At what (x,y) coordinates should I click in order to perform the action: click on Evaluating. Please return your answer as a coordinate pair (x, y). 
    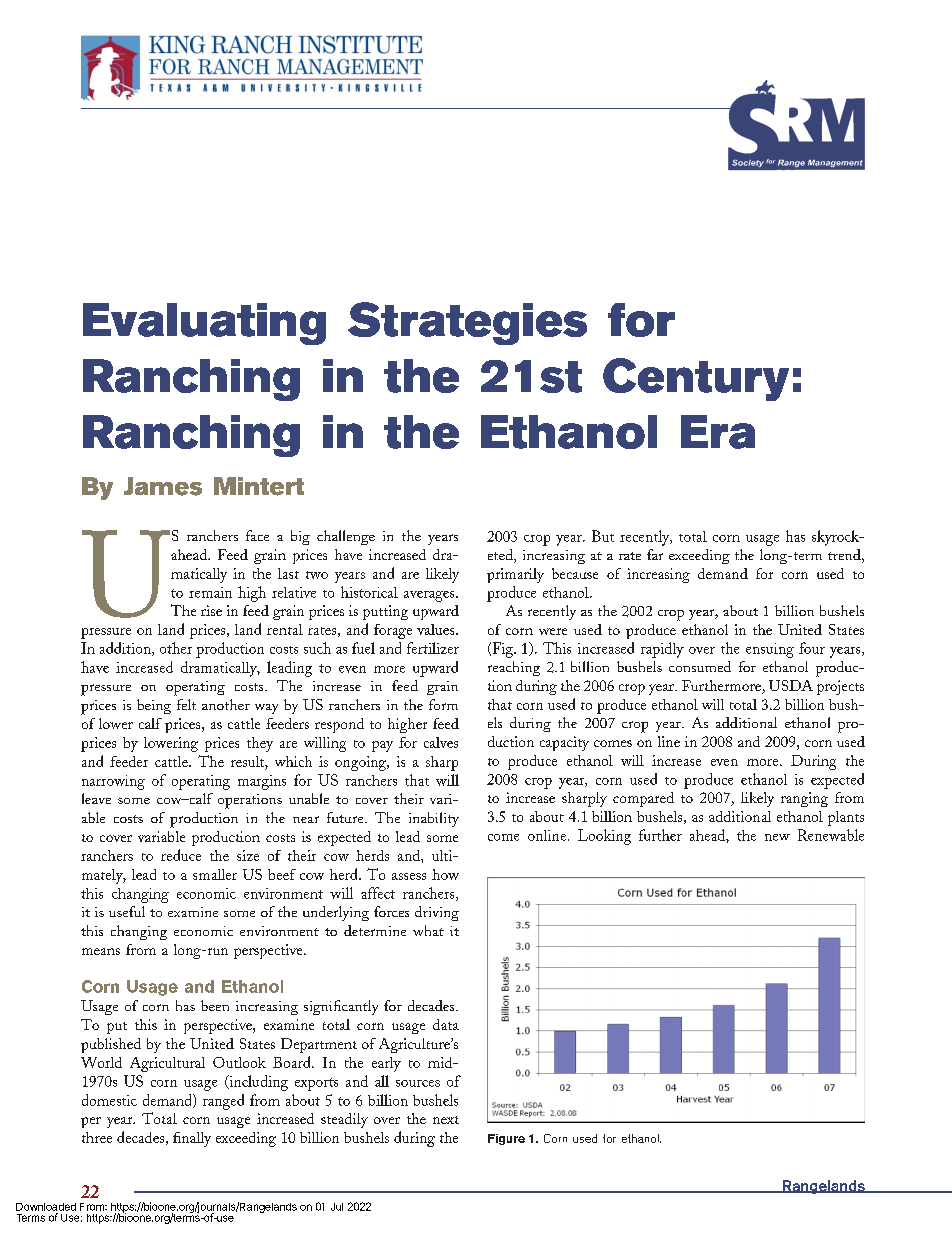
    Looking at the image, I should click on (204, 324).
